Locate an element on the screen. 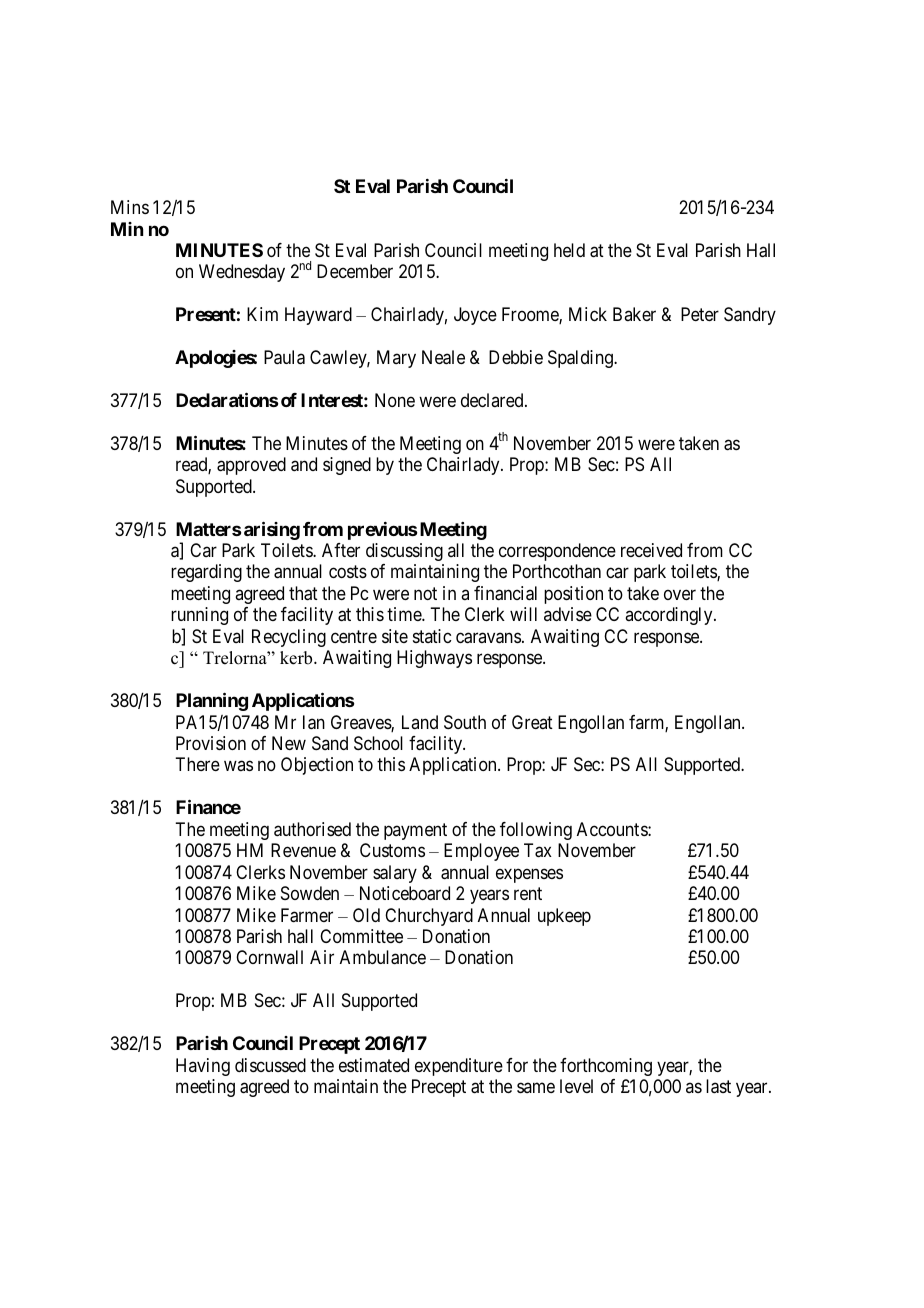 This screenshot has height=1308, width=924. static is located at coordinates (432, 636).
